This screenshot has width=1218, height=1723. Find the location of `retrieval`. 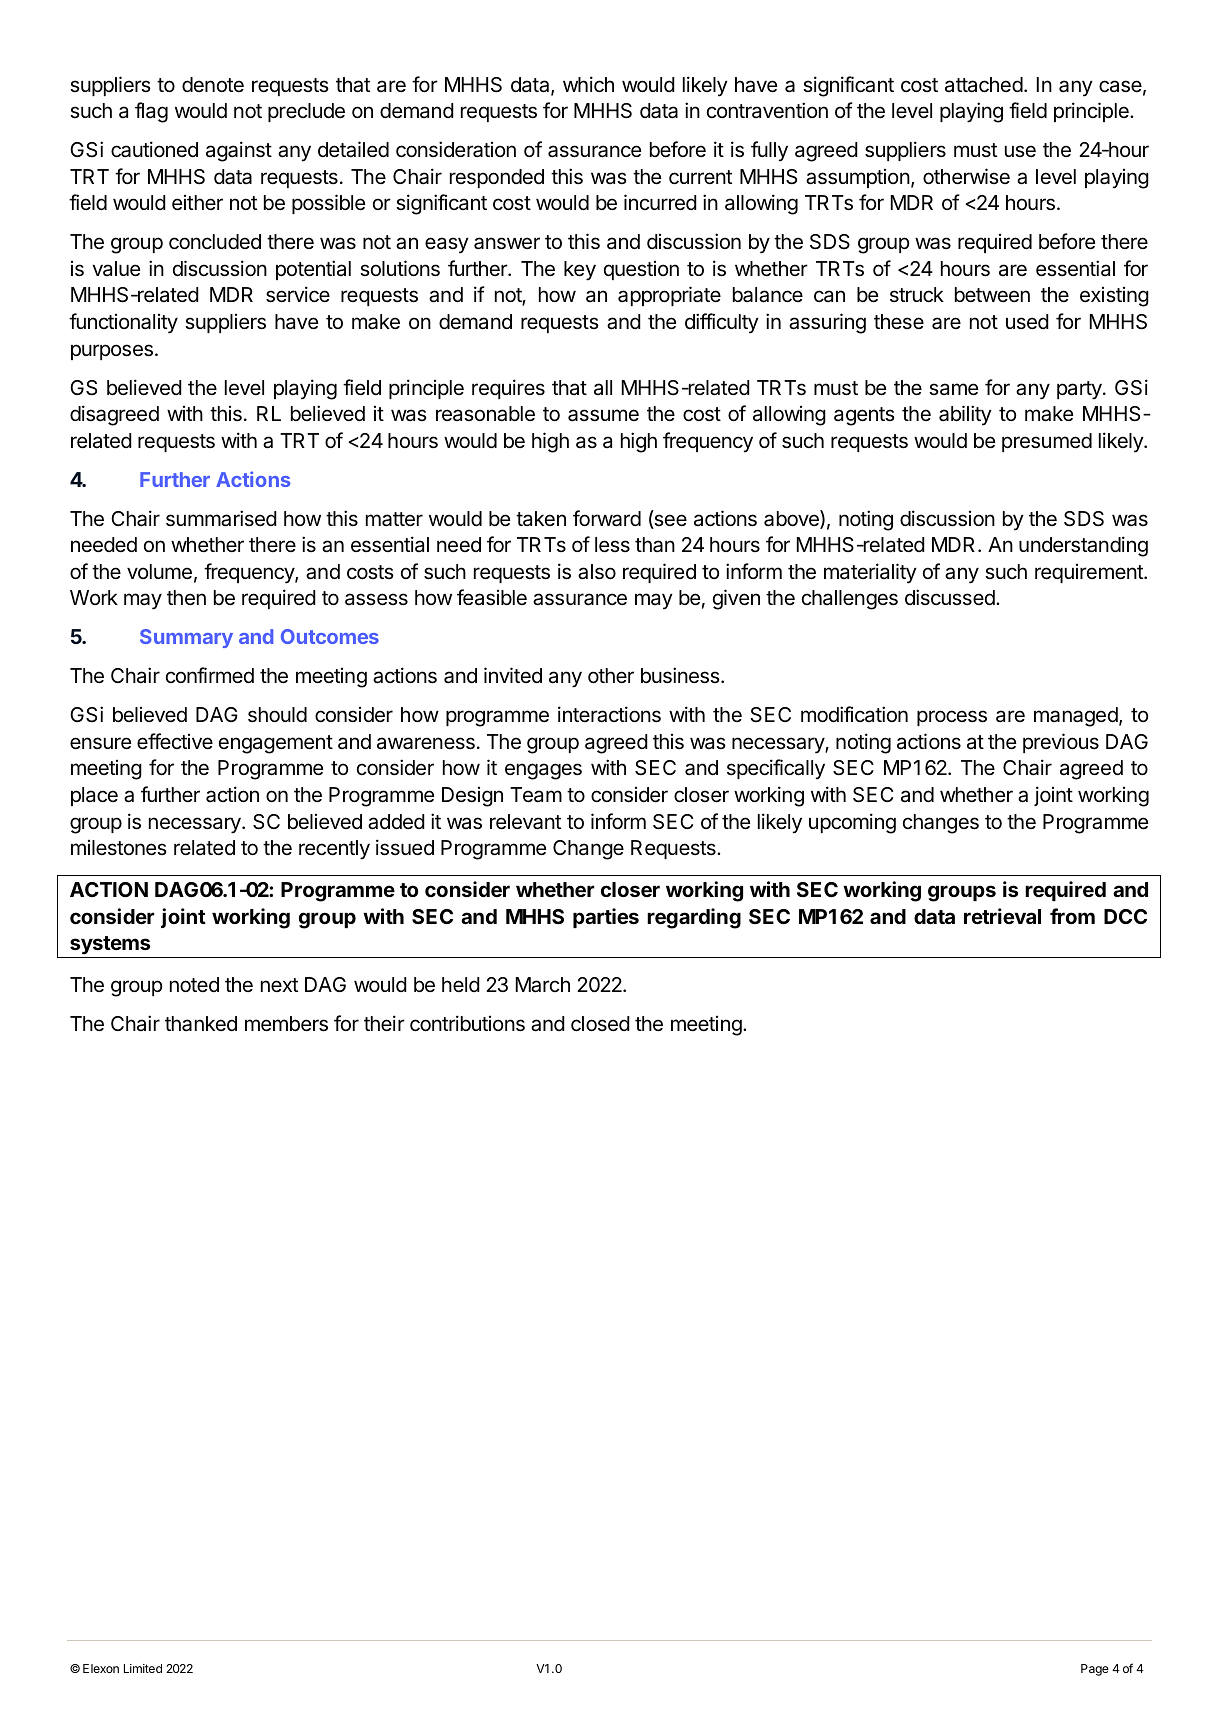

retrieval is located at coordinates (1002, 916).
